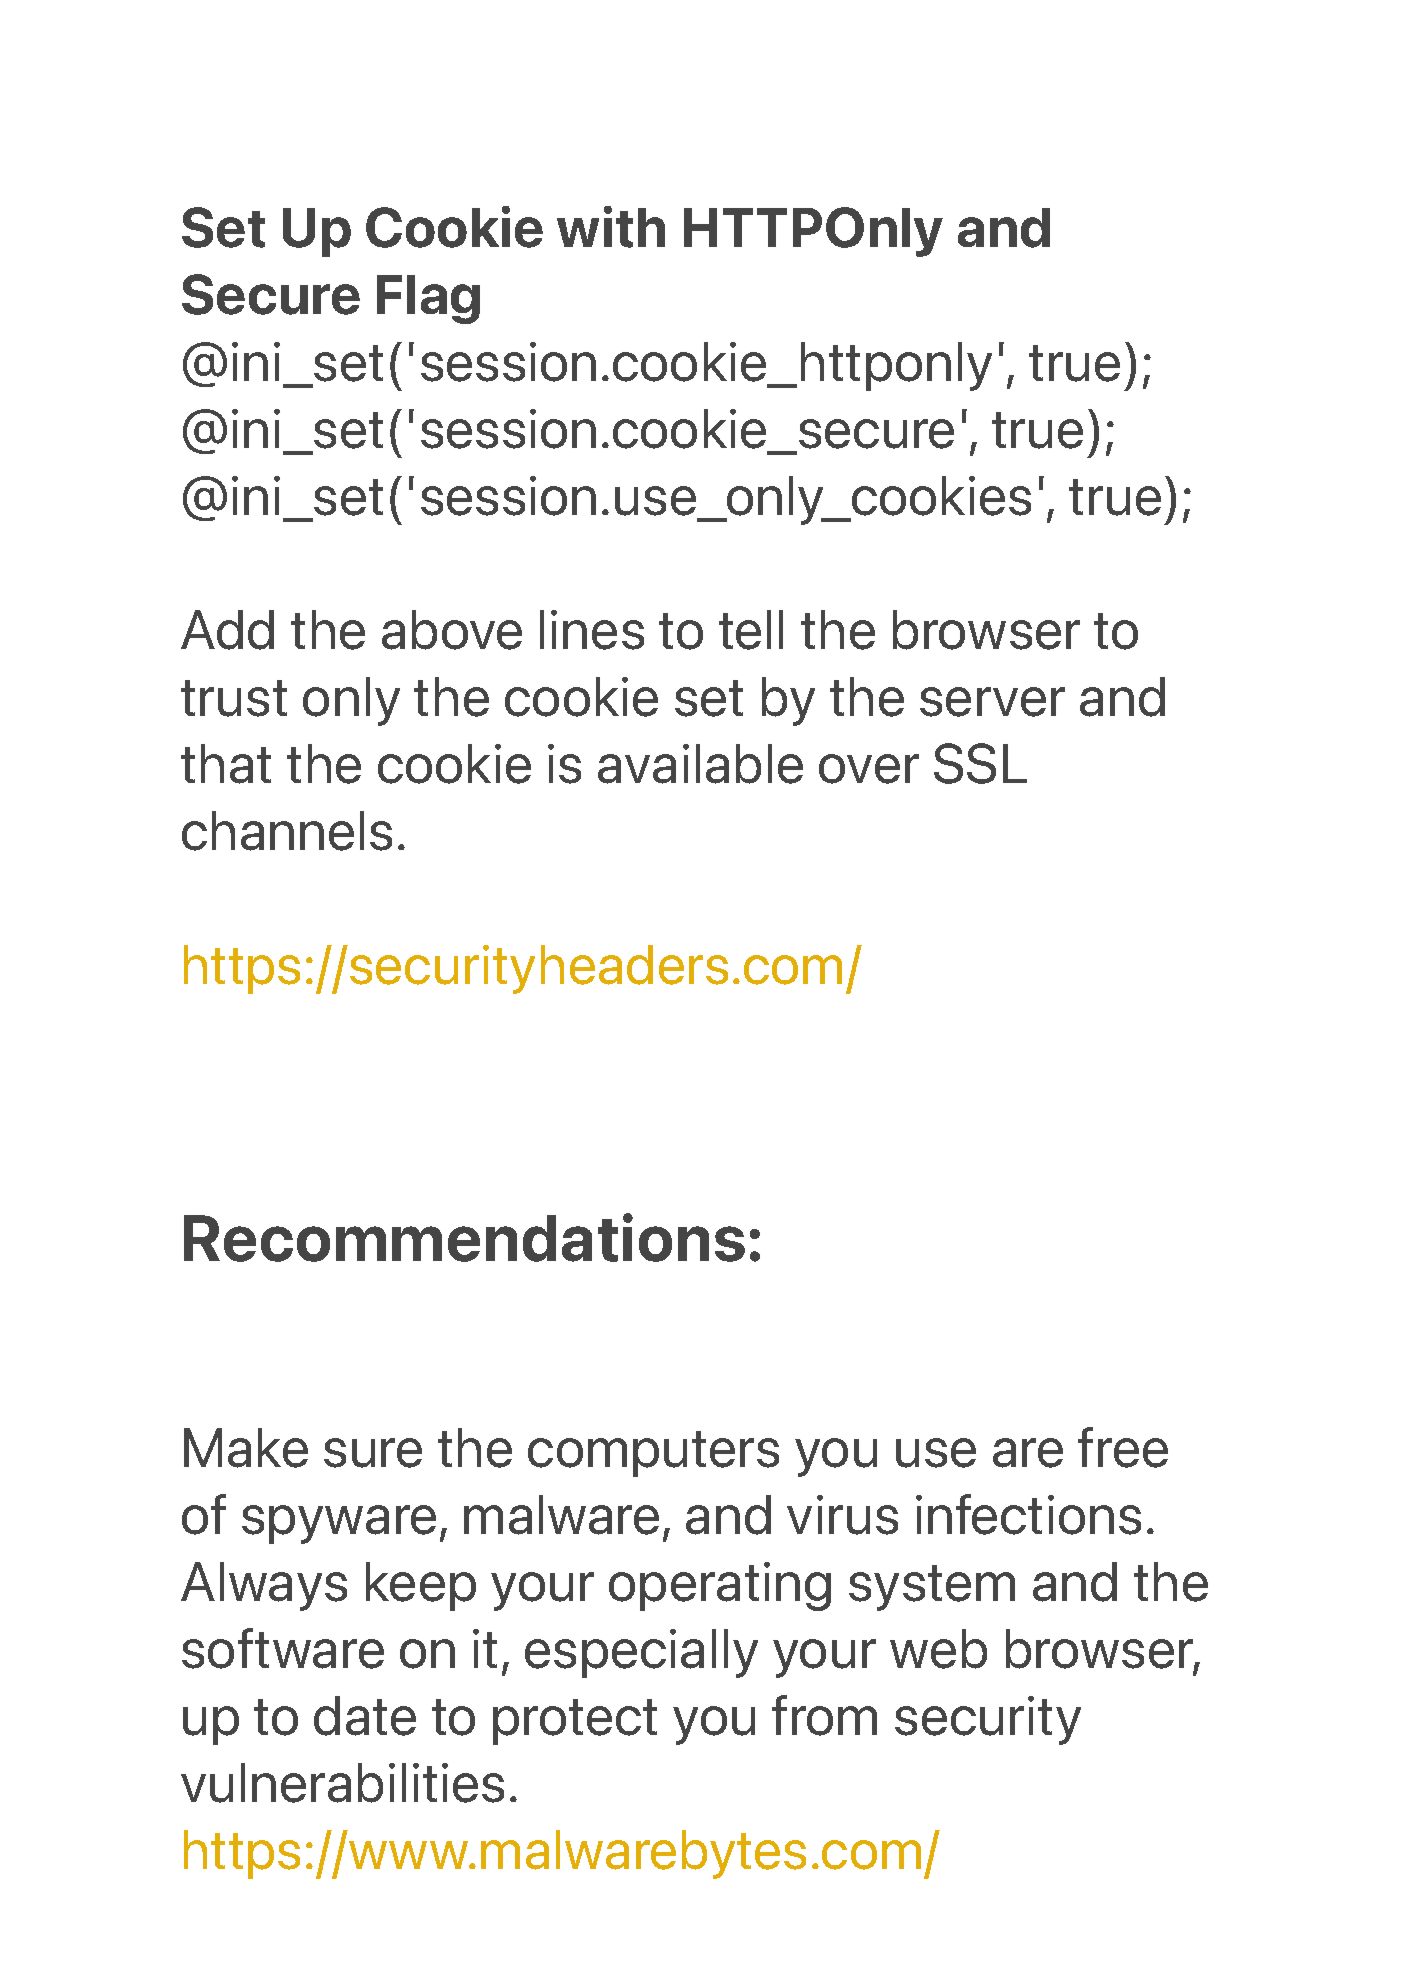  What do you see at coordinates (980, 763) in the image?
I see `SSL` at bounding box center [980, 763].
